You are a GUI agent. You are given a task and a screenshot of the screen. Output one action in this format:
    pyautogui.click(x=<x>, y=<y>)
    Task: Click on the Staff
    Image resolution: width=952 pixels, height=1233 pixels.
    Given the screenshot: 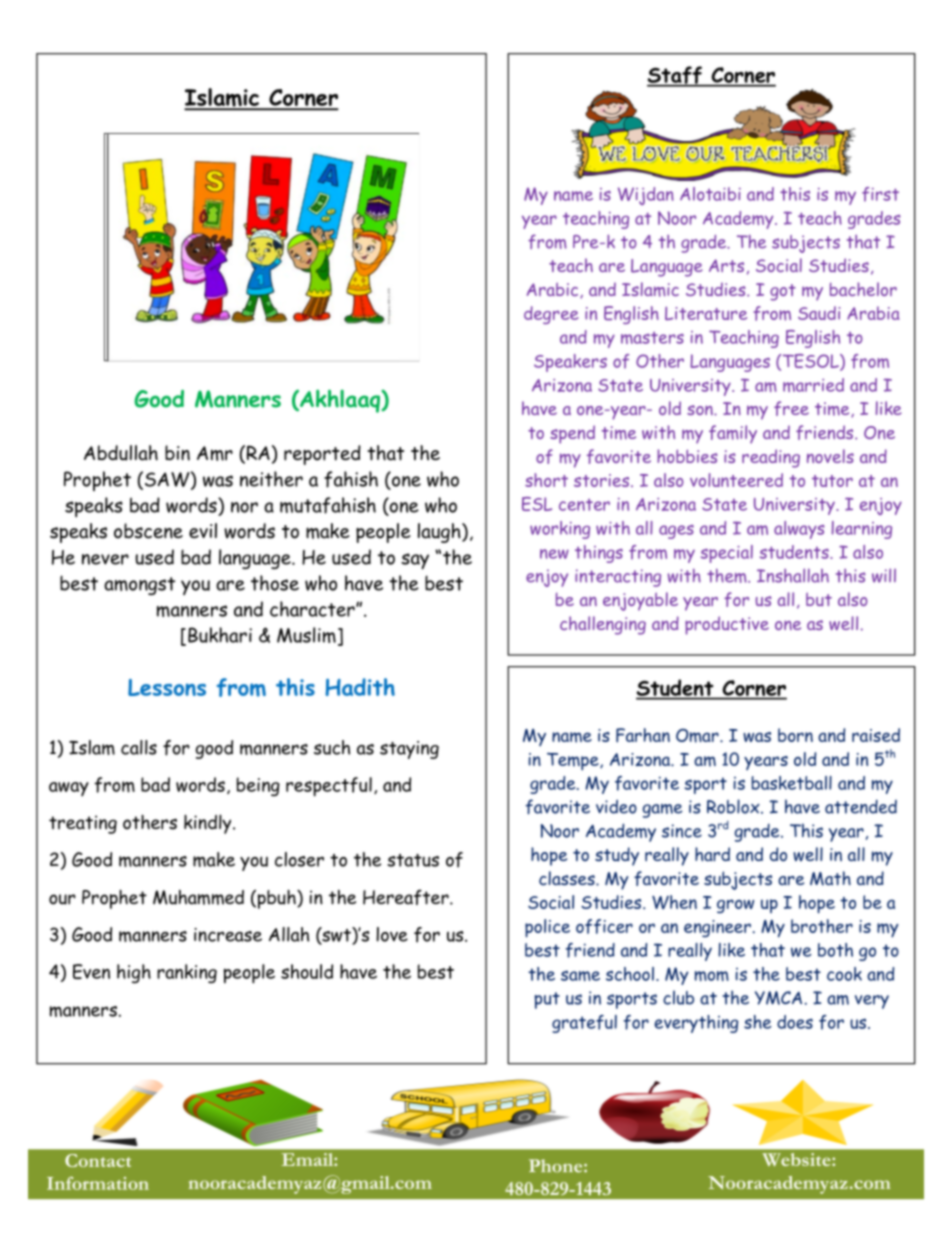 What is the action you would take?
    pyautogui.click(x=675, y=76)
